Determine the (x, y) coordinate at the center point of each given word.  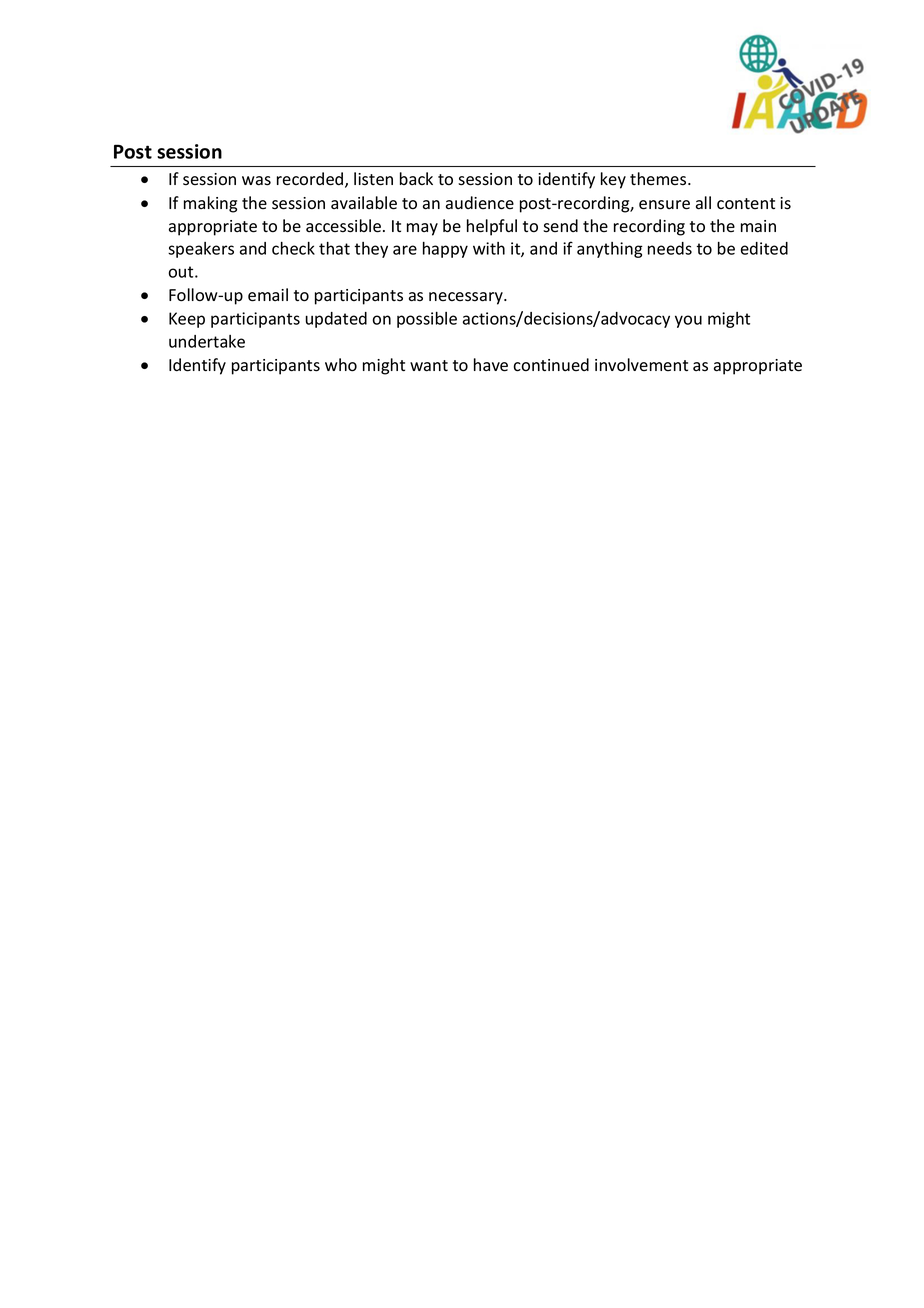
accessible (343, 226)
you (688, 321)
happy (445, 250)
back (416, 178)
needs (670, 248)
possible (427, 320)
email (268, 295)
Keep (187, 320)
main (758, 226)
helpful (492, 227)
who (341, 365)
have (491, 365)
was (256, 181)
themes (659, 179)
